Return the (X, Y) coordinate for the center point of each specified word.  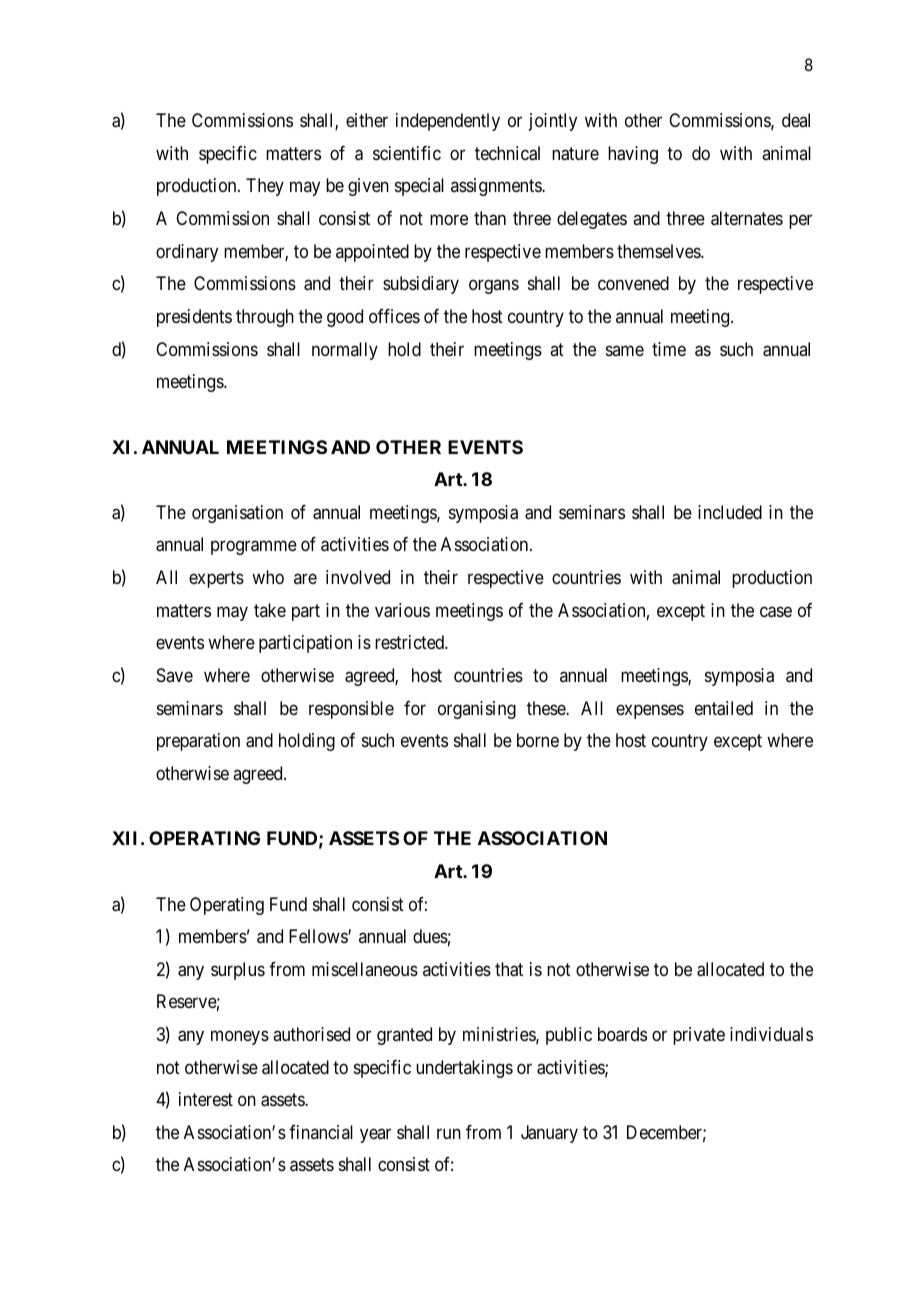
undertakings (464, 1069)
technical (507, 153)
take (270, 610)
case (776, 612)
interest (206, 1099)
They (265, 187)
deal (796, 120)
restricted (410, 642)
